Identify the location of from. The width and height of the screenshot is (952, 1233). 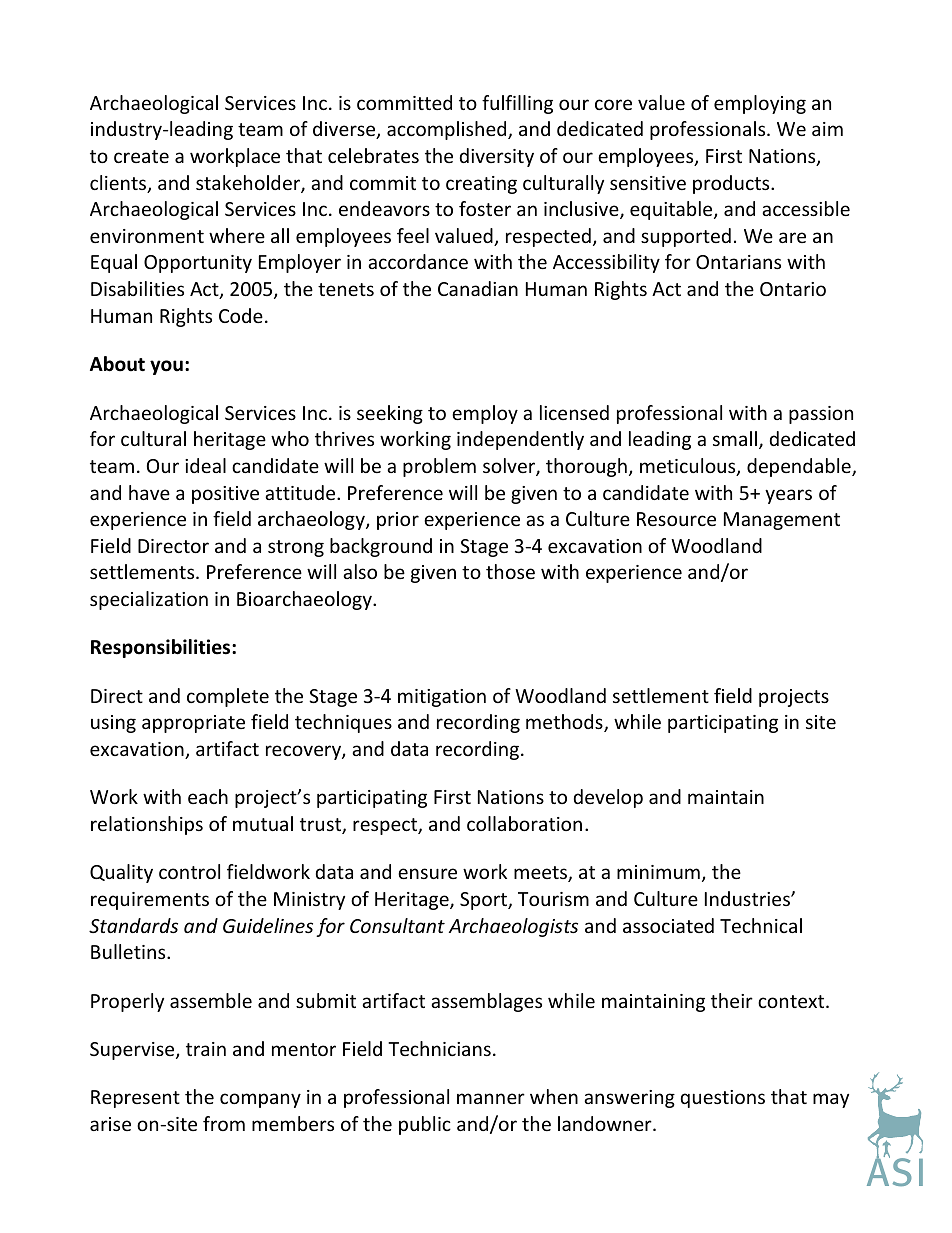
(224, 1123).
